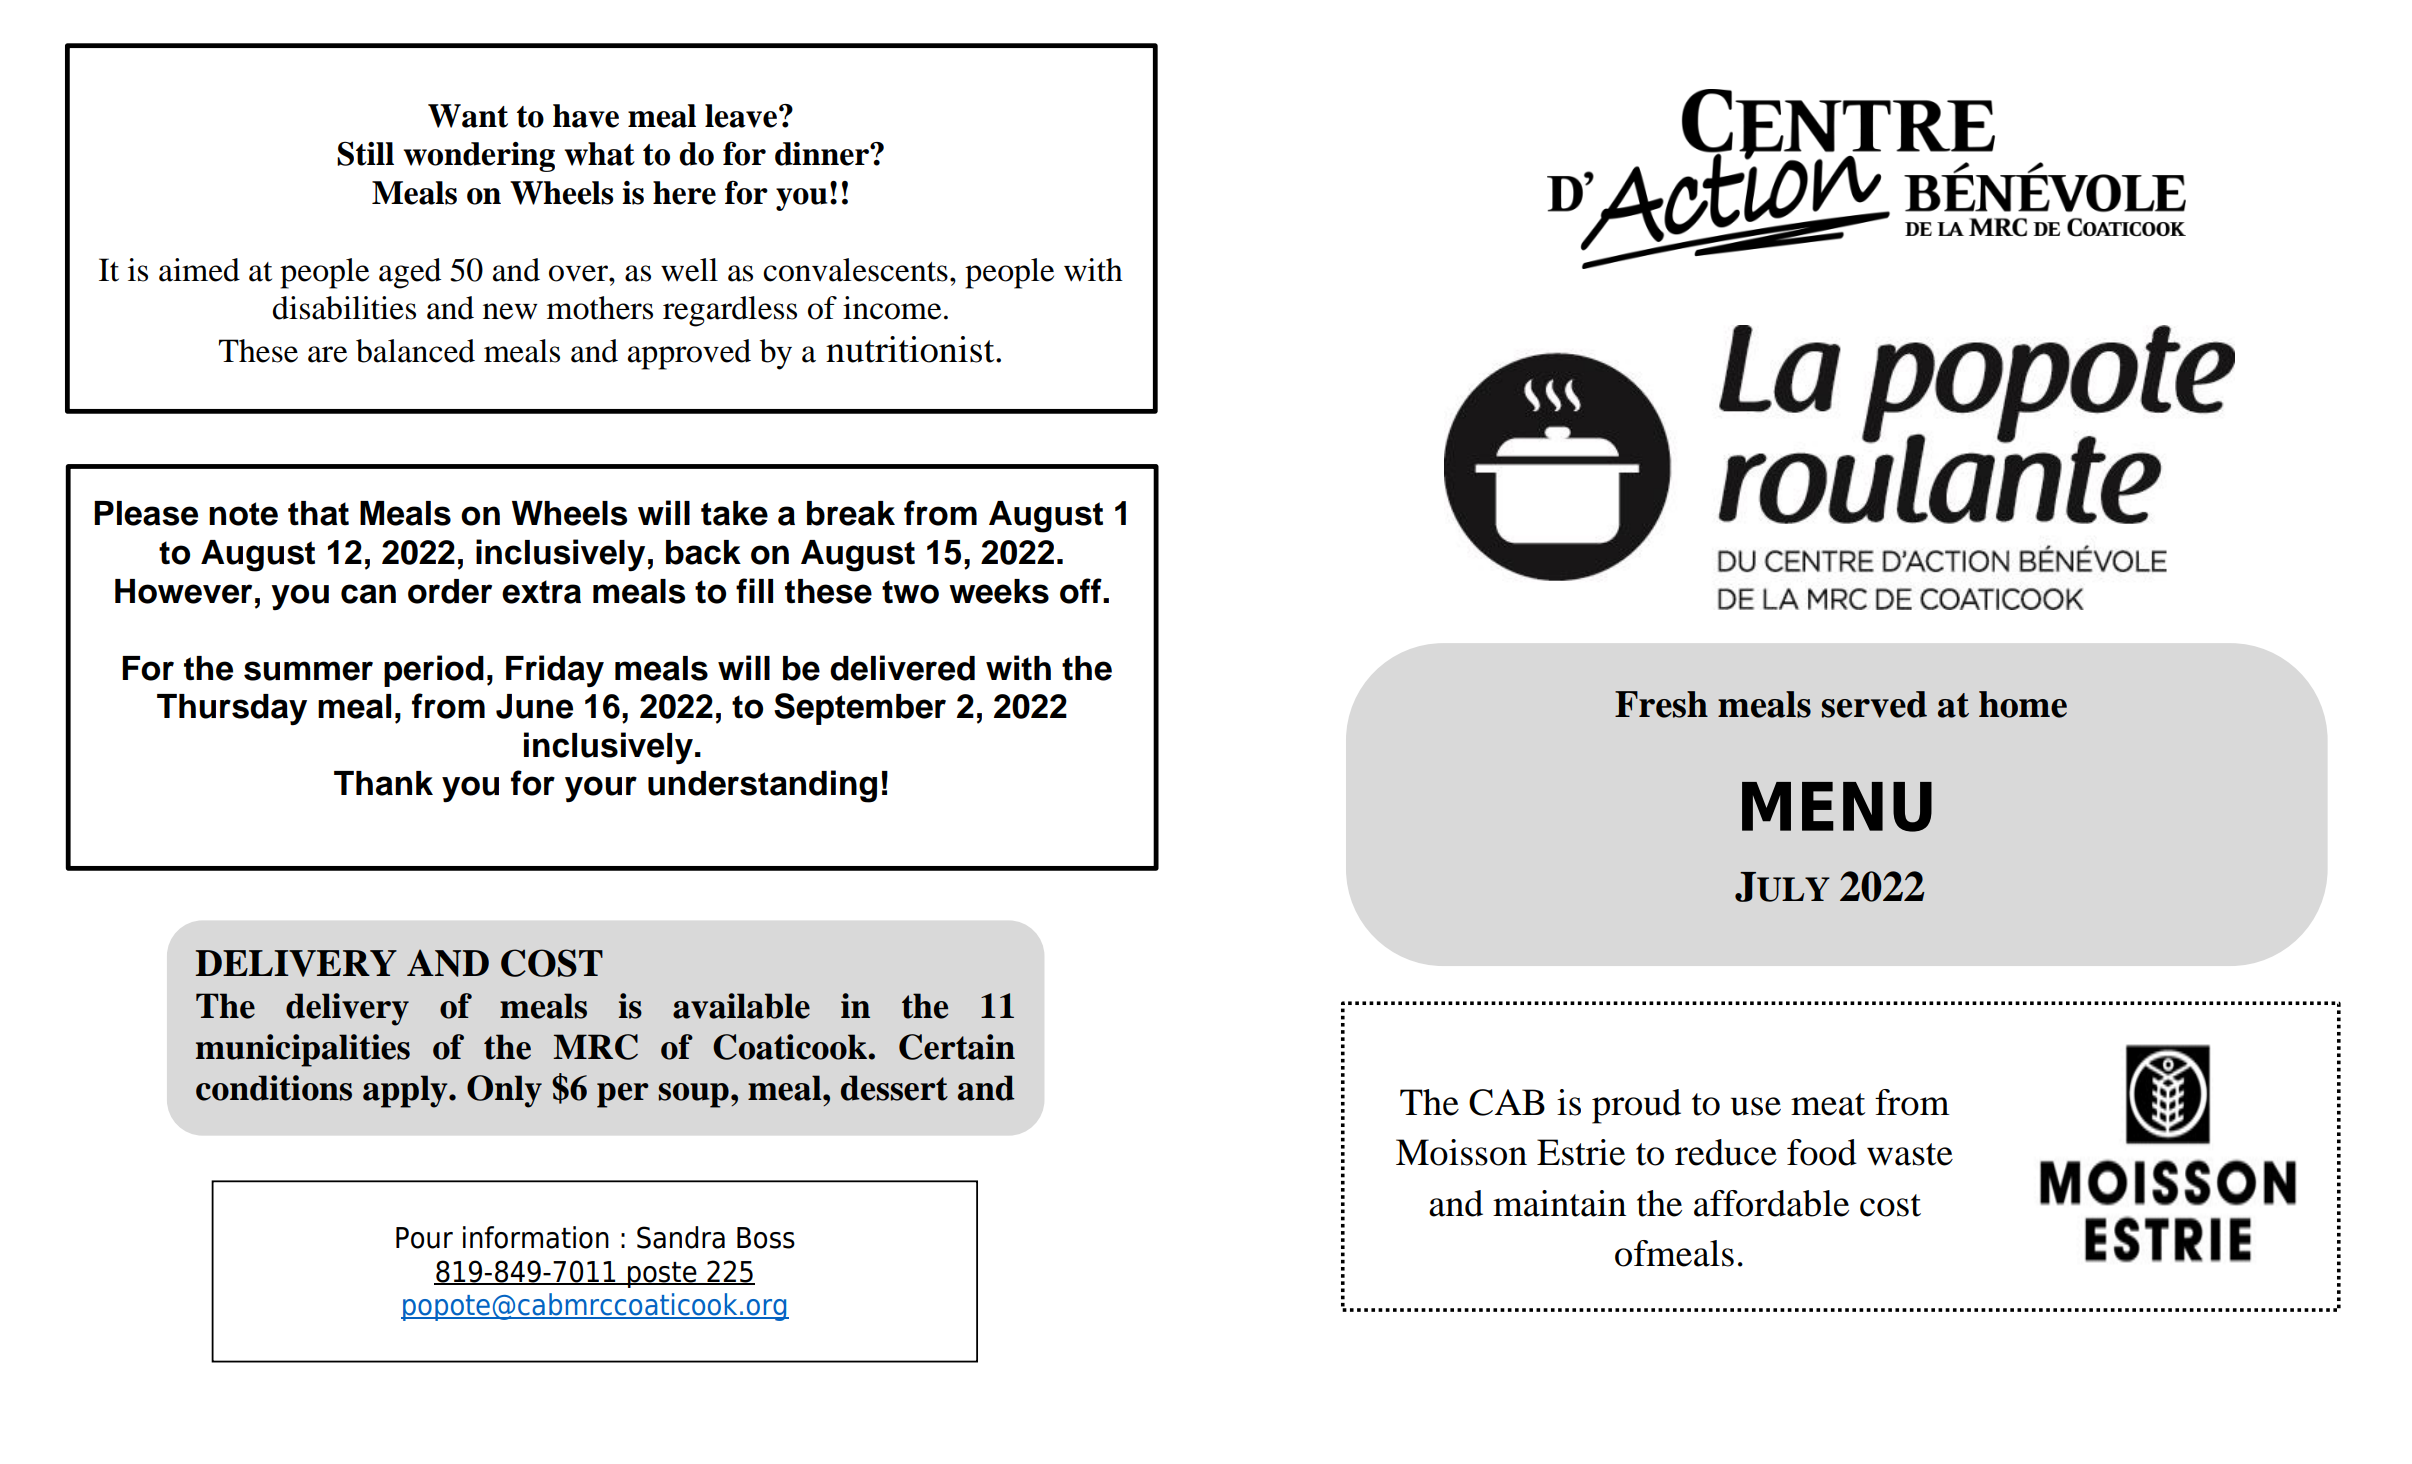 The image size is (2412, 1464). I want to click on Pour, so click(424, 1238).
